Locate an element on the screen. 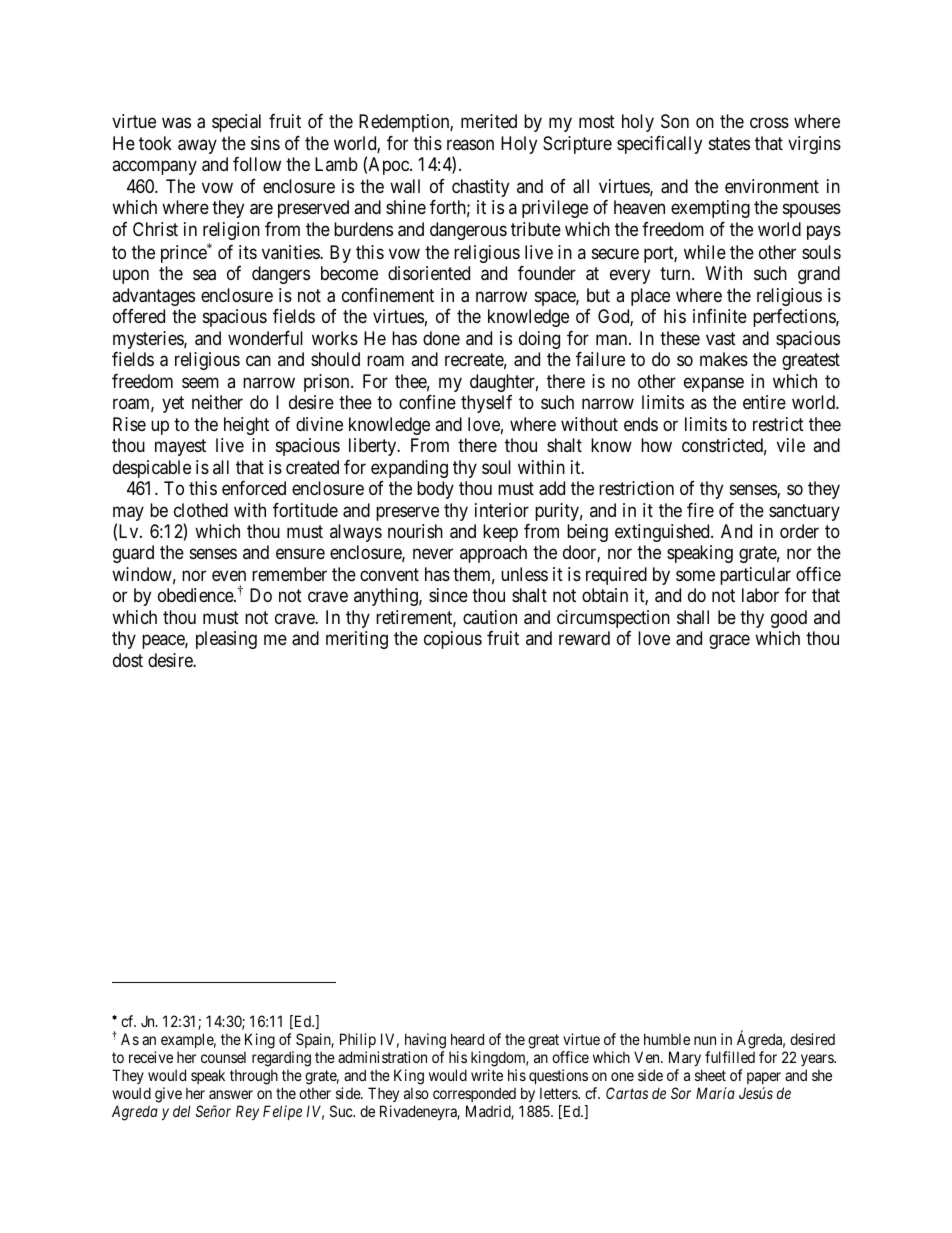 Image resolution: width=952 pixels, height=1233 pixels. answer is located at coordinates (231, 1094).
